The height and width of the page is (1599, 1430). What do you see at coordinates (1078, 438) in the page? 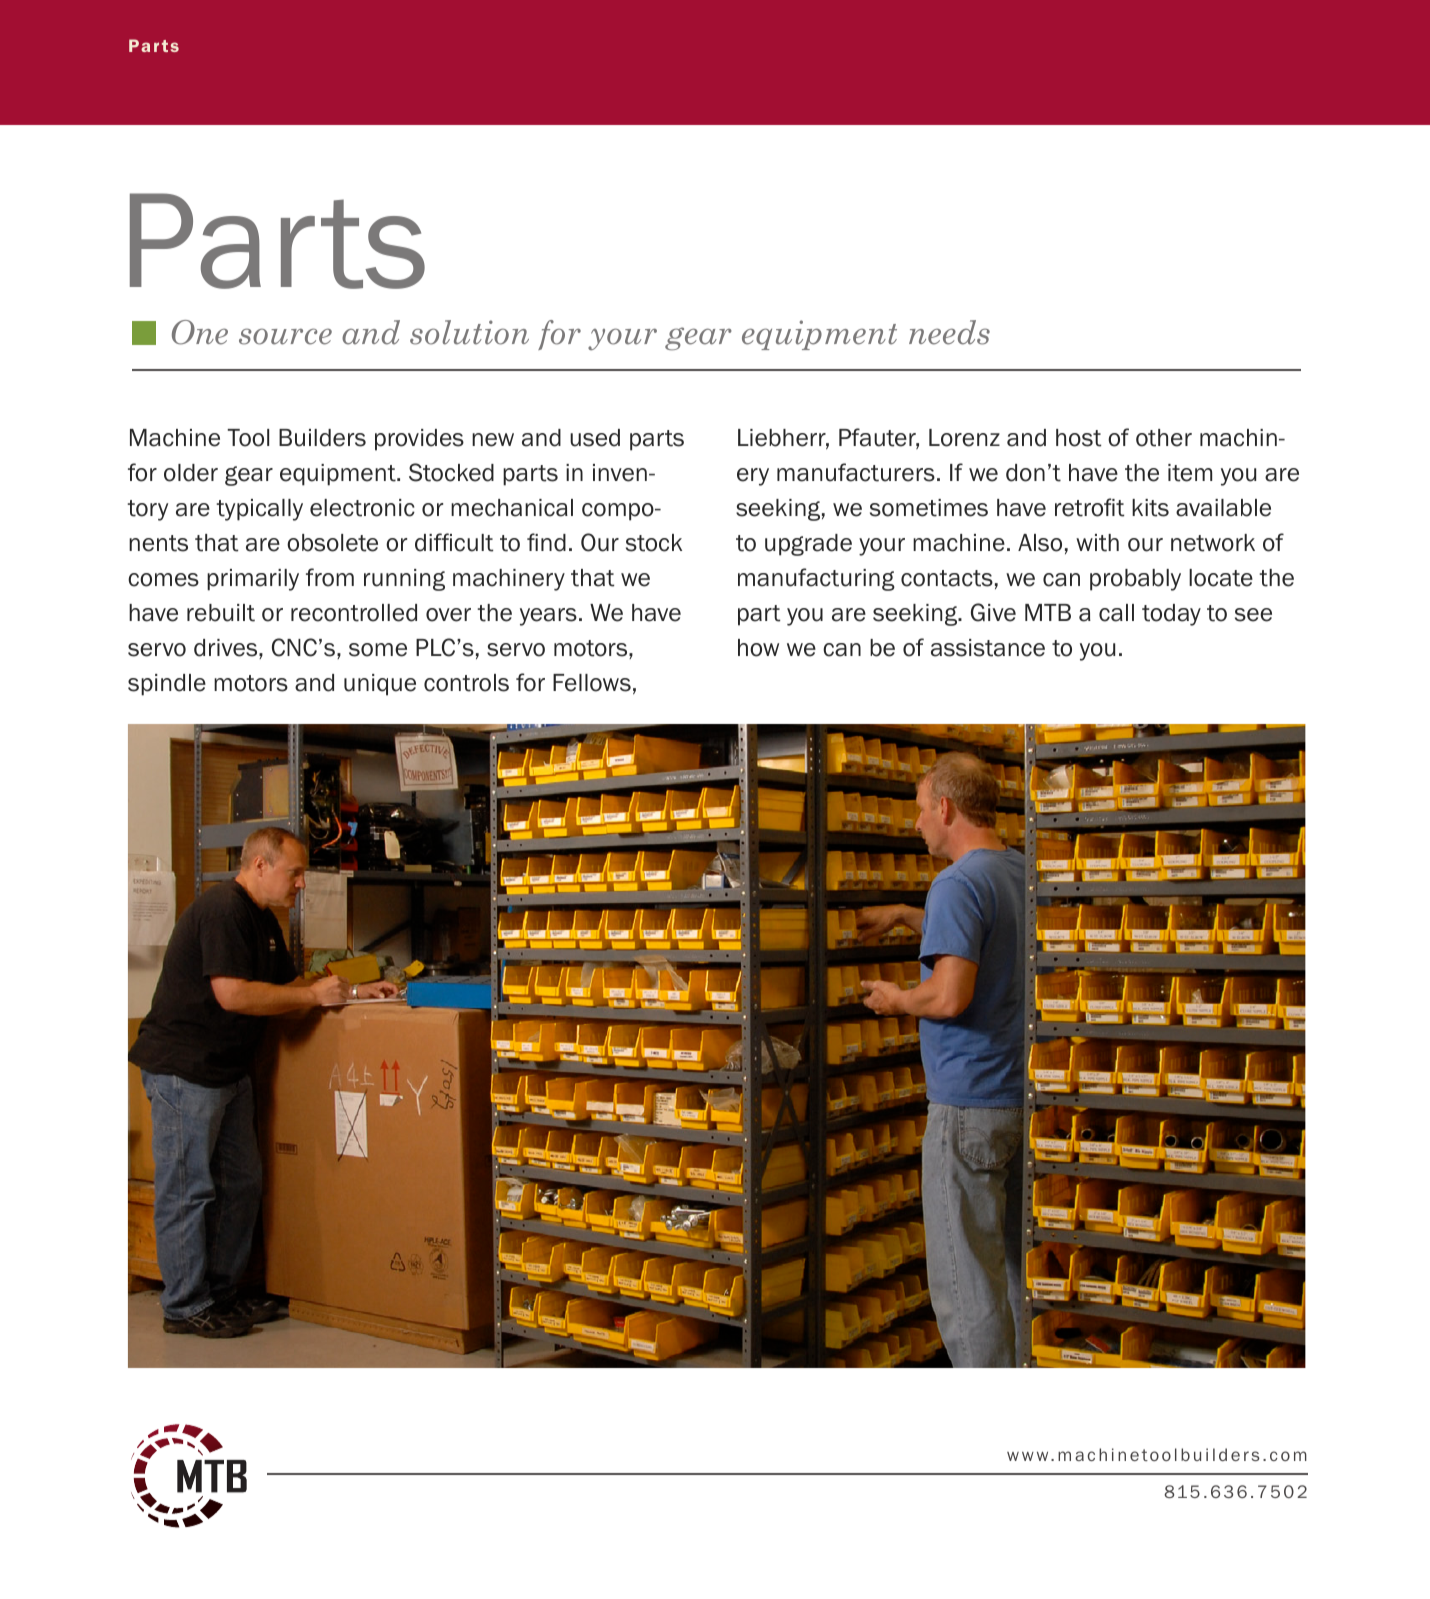
I see `host` at bounding box center [1078, 438].
